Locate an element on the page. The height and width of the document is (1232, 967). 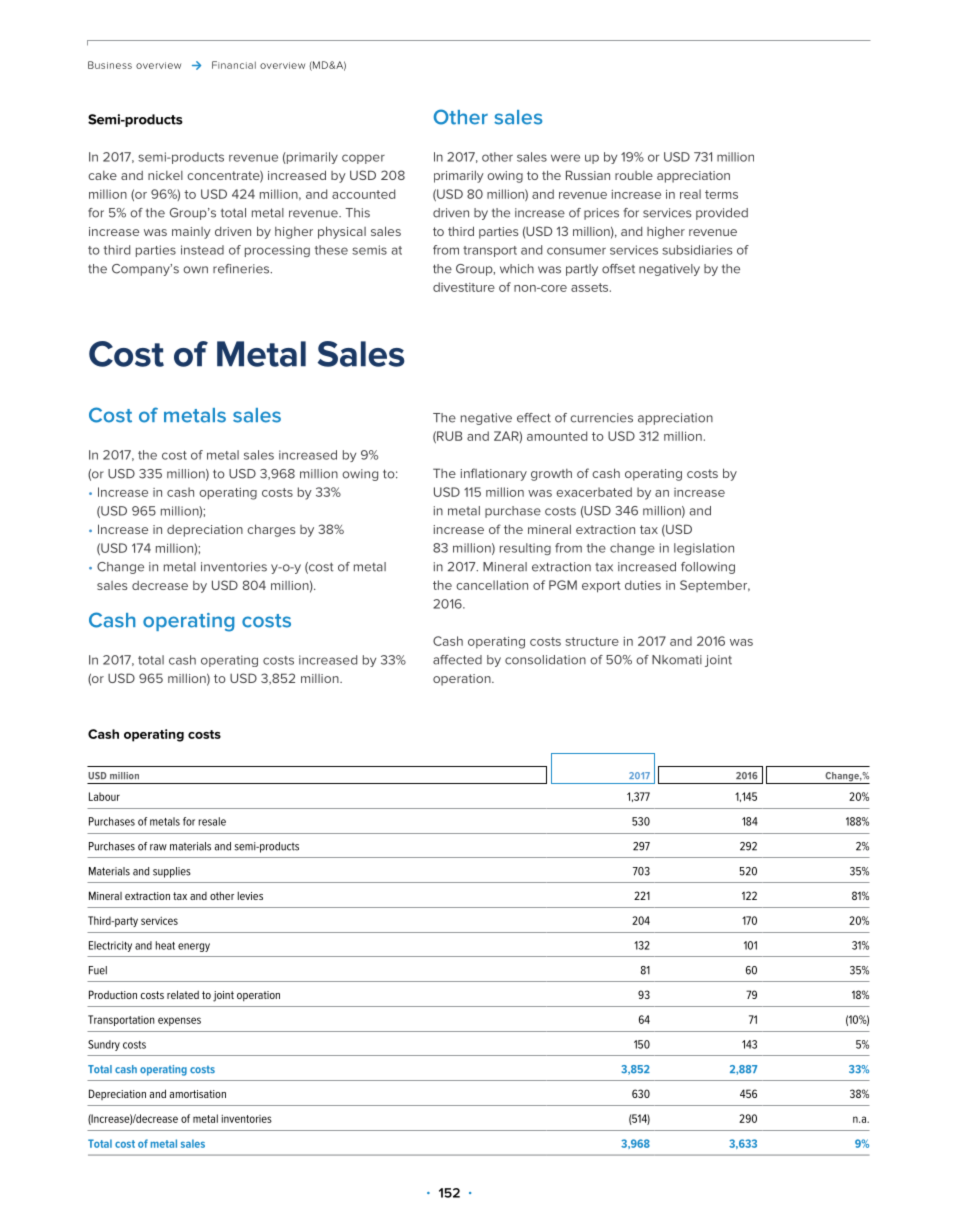
currencies is located at coordinates (601, 418).
